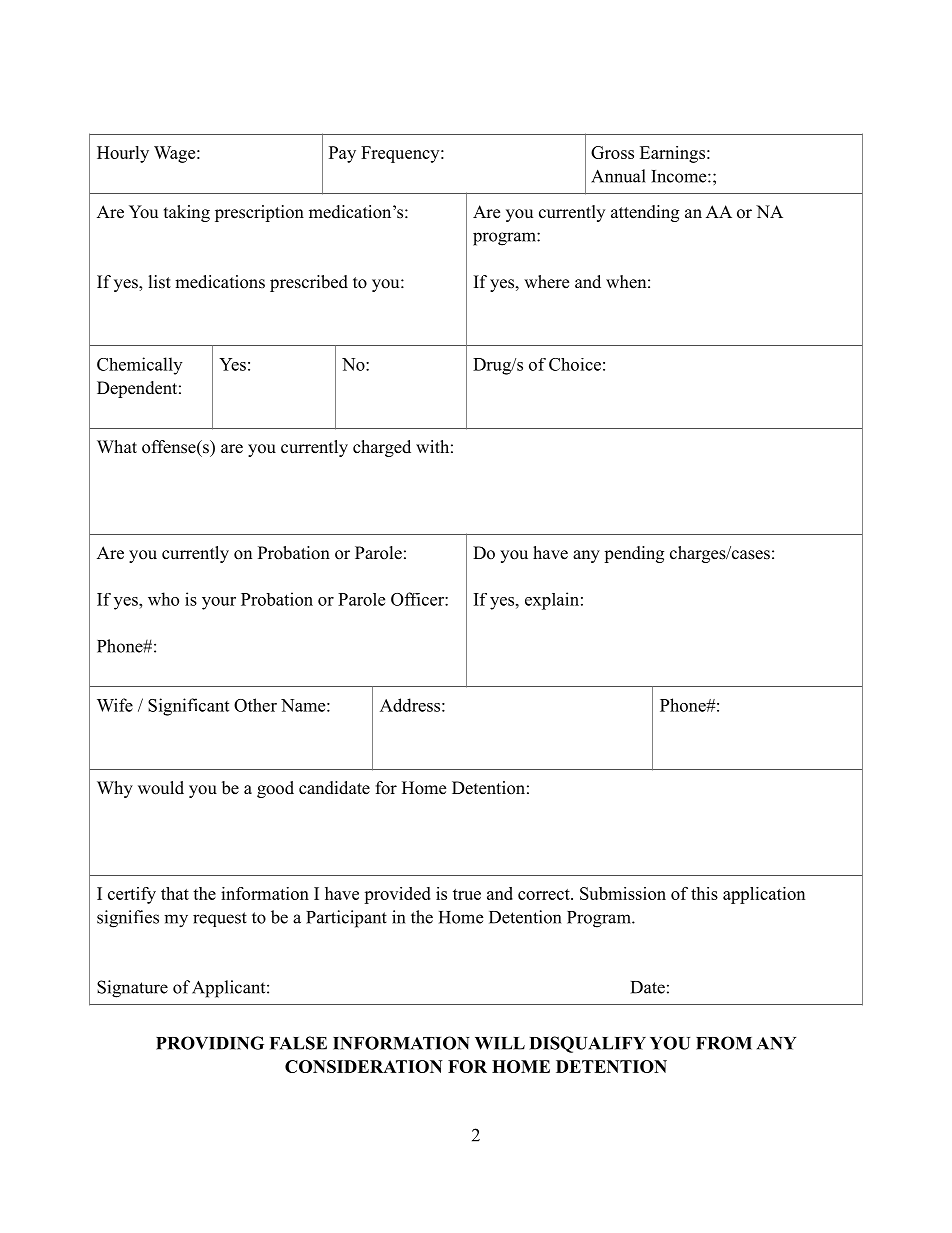 This page has width=952, height=1233. Describe the element at coordinates (645, 213) in the page. I see `attending` at that location.
